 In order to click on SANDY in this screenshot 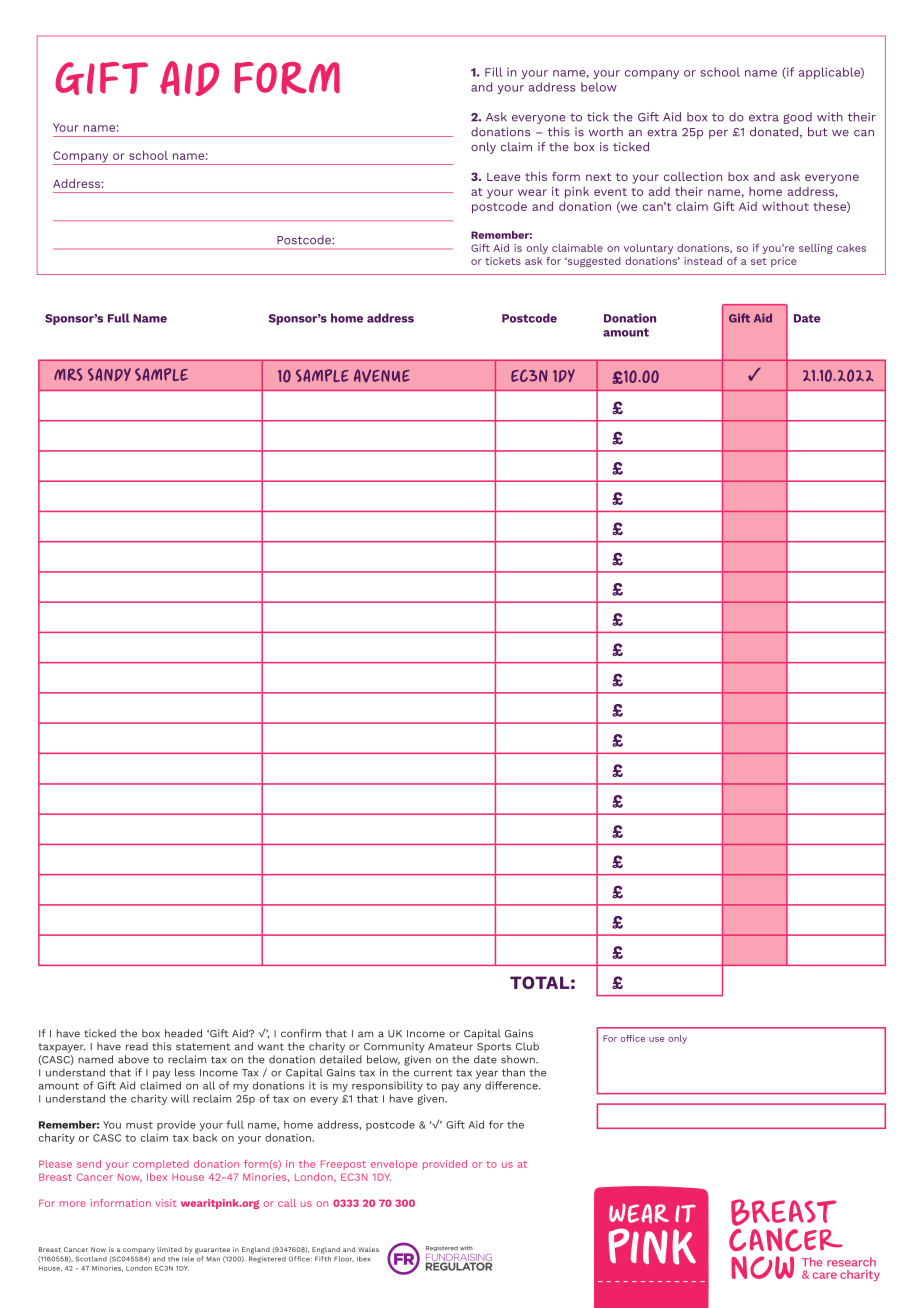, I will do `click(109, 374)`.
